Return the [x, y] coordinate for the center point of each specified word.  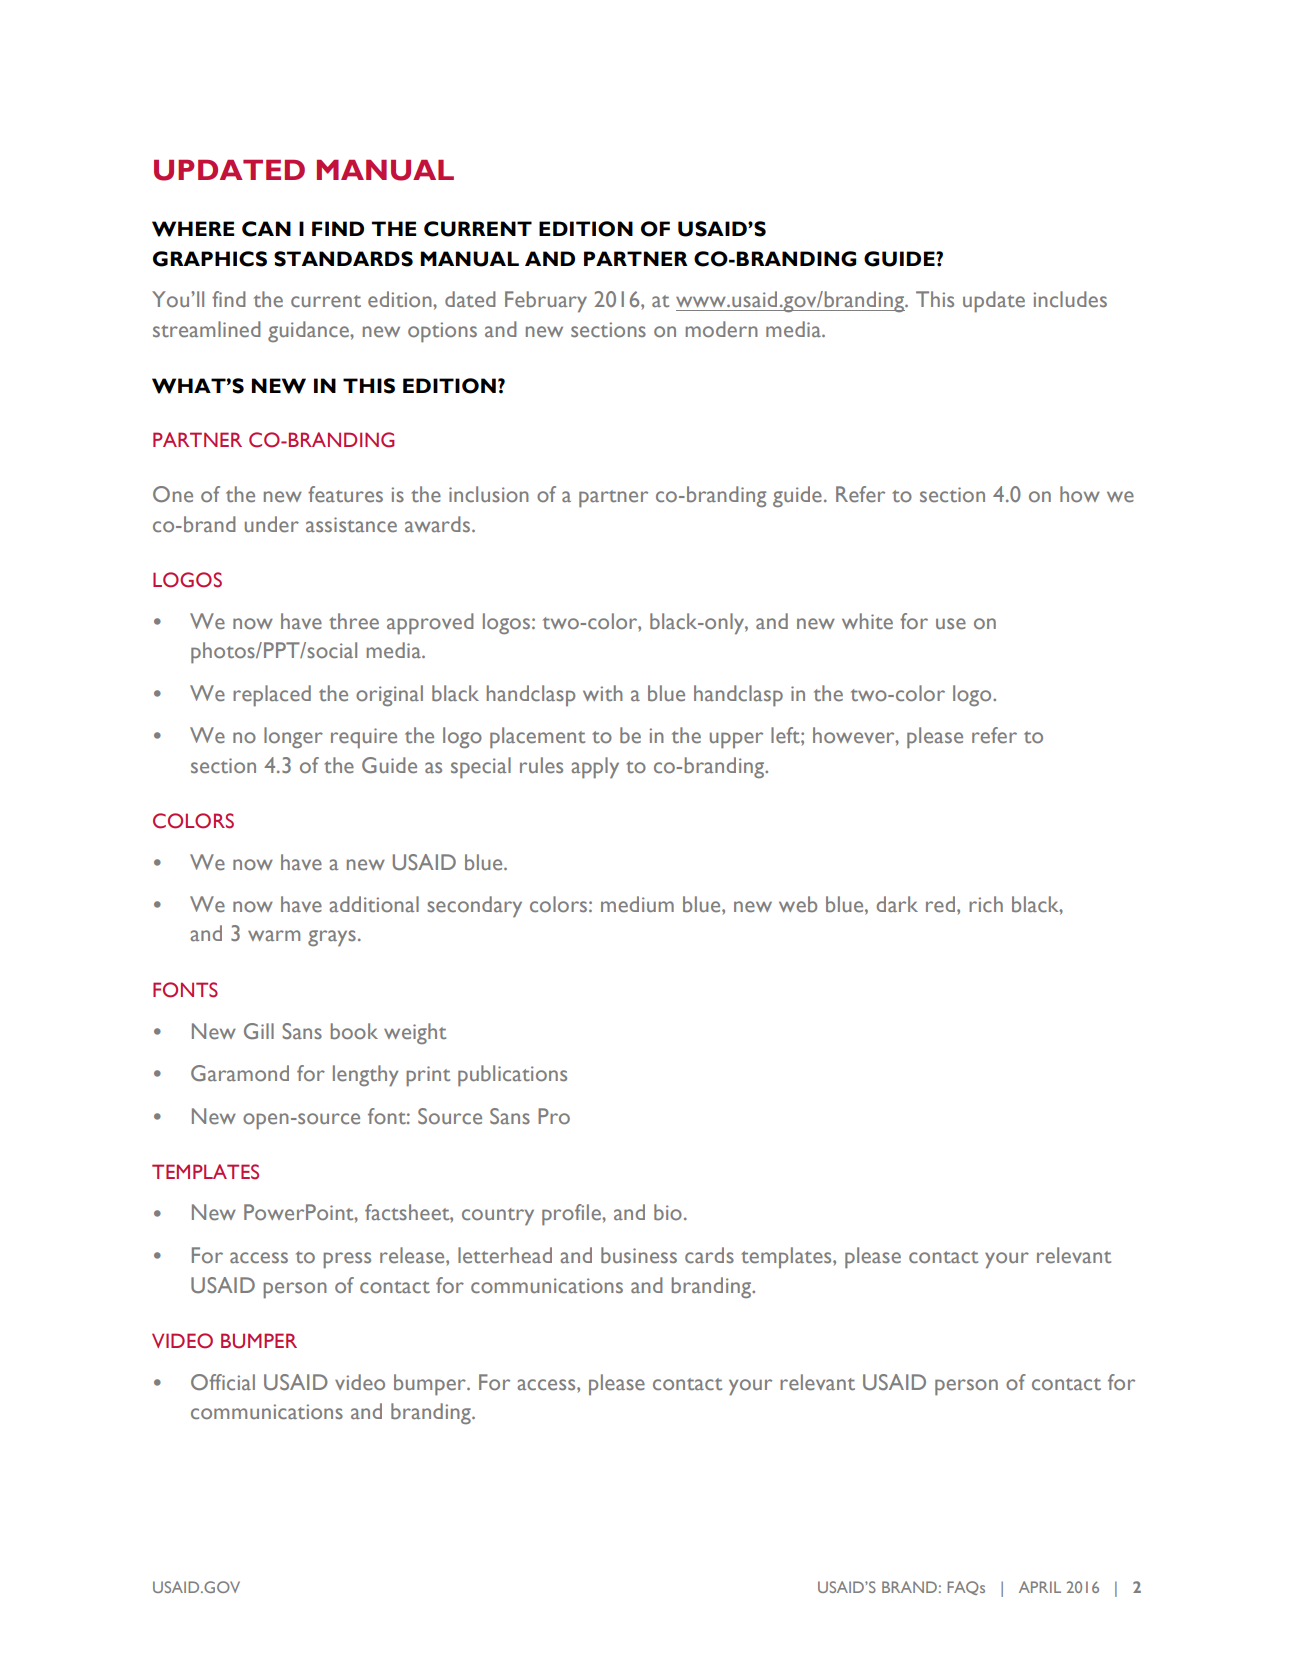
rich [986, 904]
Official [223, 1382]
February [546, 302]
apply [595, 768]
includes [1070, 299]
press [347, 1260]
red [942, 904]
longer [293, 737]
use [951, 624]
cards [709, 1255]
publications [512, 1076]
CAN [266, 229]
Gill [259, 1031]
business [639, 1255]
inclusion [489, 494]
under [272, 524]
